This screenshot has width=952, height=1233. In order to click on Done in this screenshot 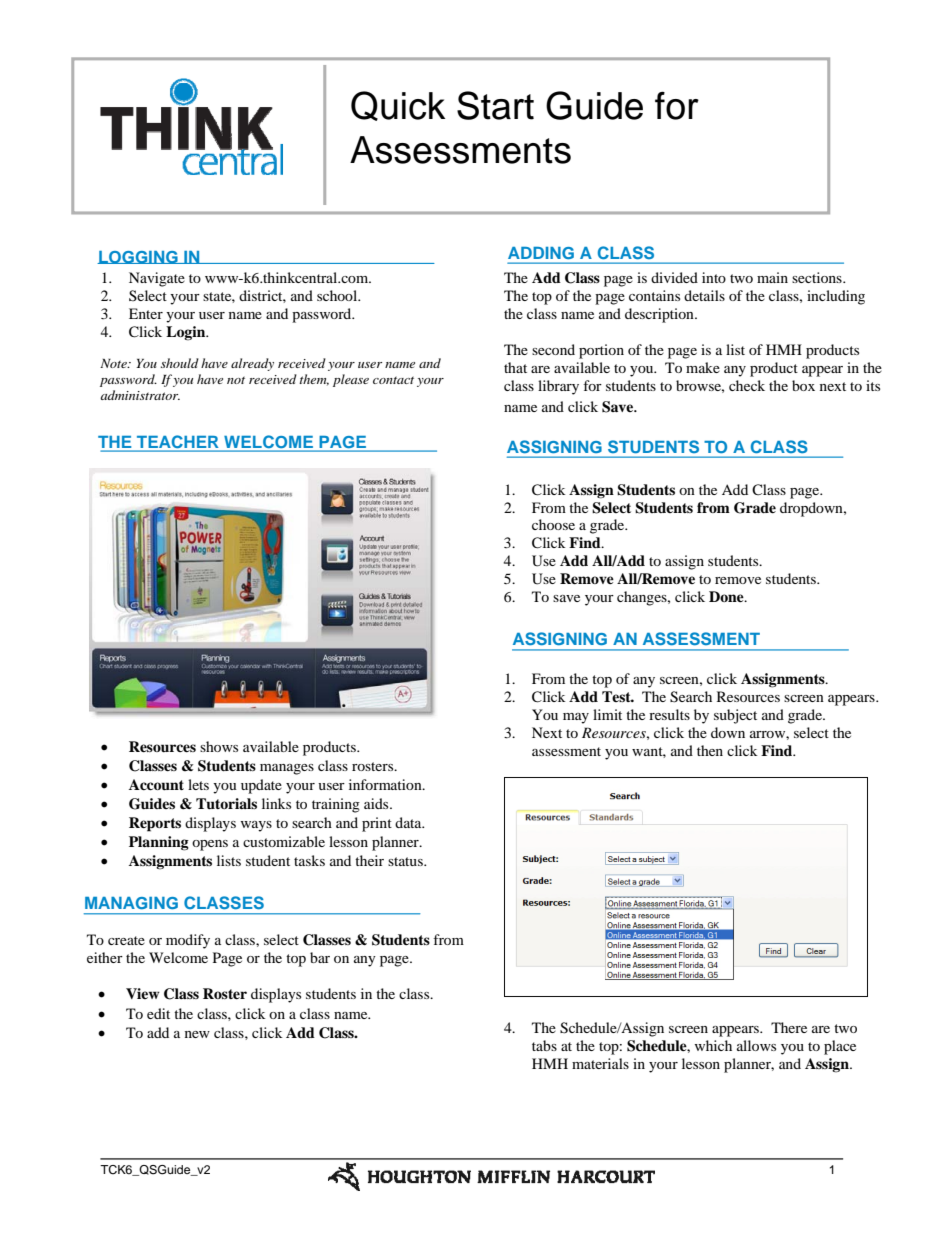, I will do `click(727, 596)`.
